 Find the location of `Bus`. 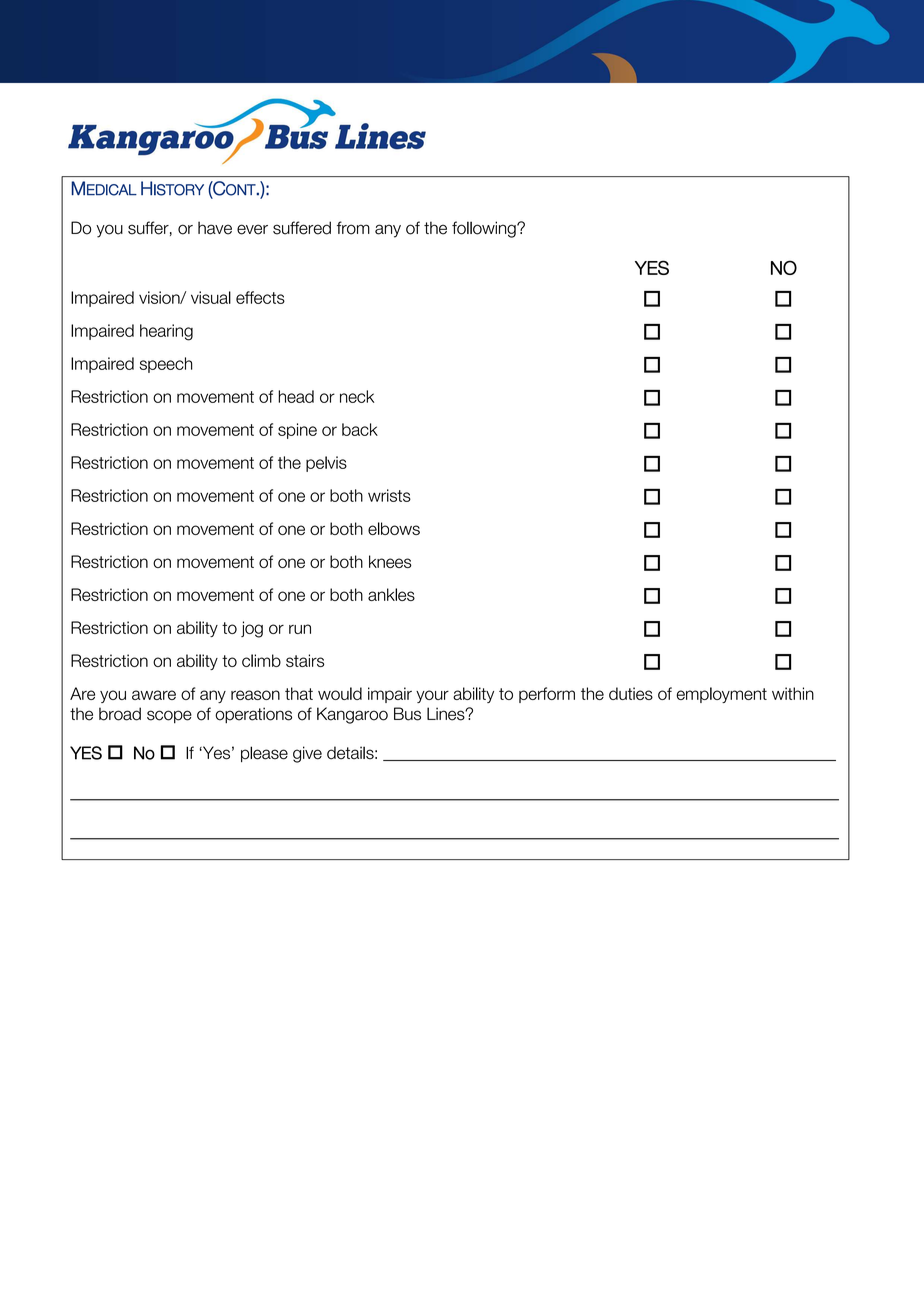

Bus is located at coordinates (407, 714).
